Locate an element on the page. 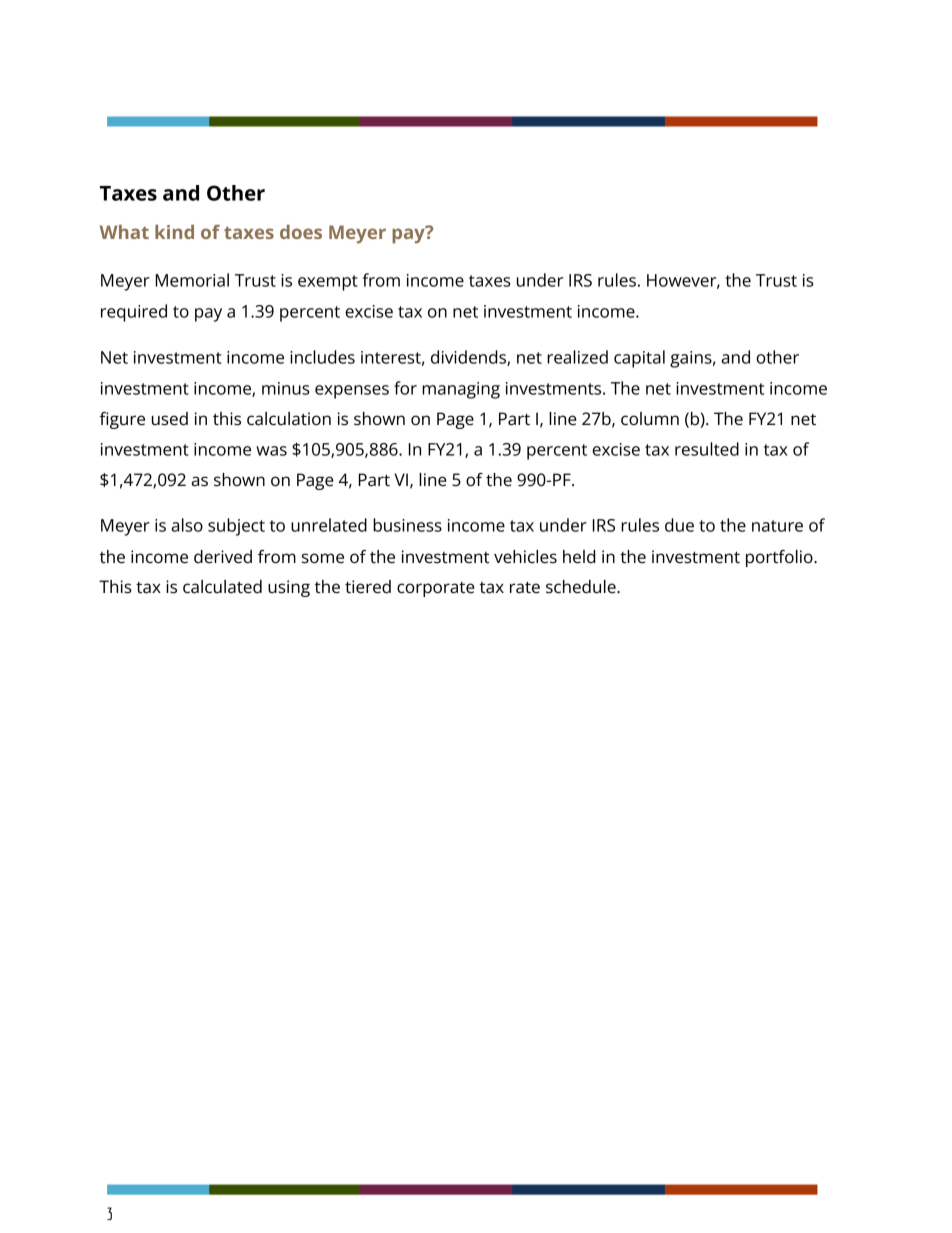 The width and height of the document is (952, 1233). realized is located at coordinates (577, 357).
